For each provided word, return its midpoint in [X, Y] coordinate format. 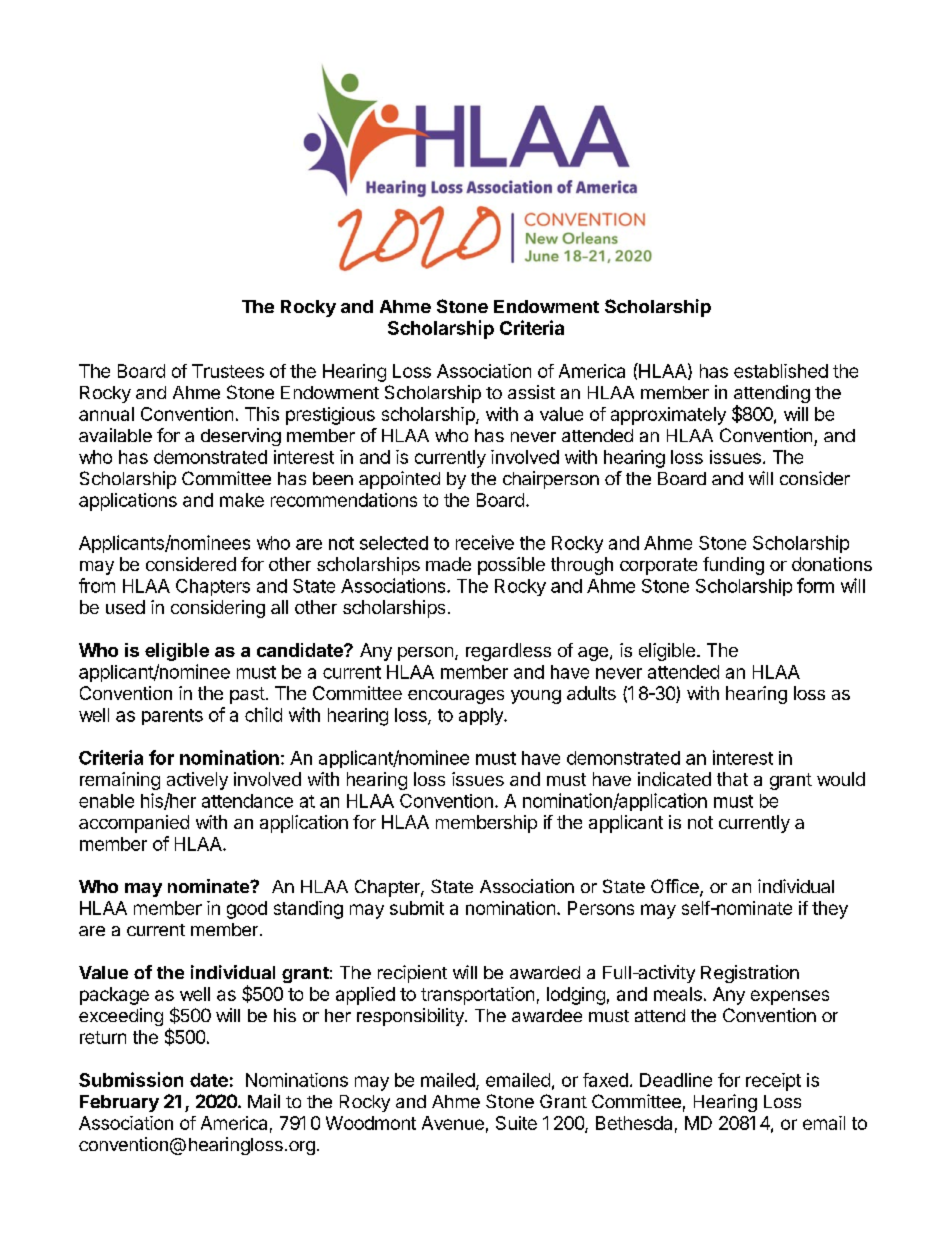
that [732, 779]
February [119, 1103]
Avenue [453, 1123]
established [781, 371]
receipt [773, 1082]
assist [531, 392]
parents [172, 717]
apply [482, 716]
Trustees [228, 371]
